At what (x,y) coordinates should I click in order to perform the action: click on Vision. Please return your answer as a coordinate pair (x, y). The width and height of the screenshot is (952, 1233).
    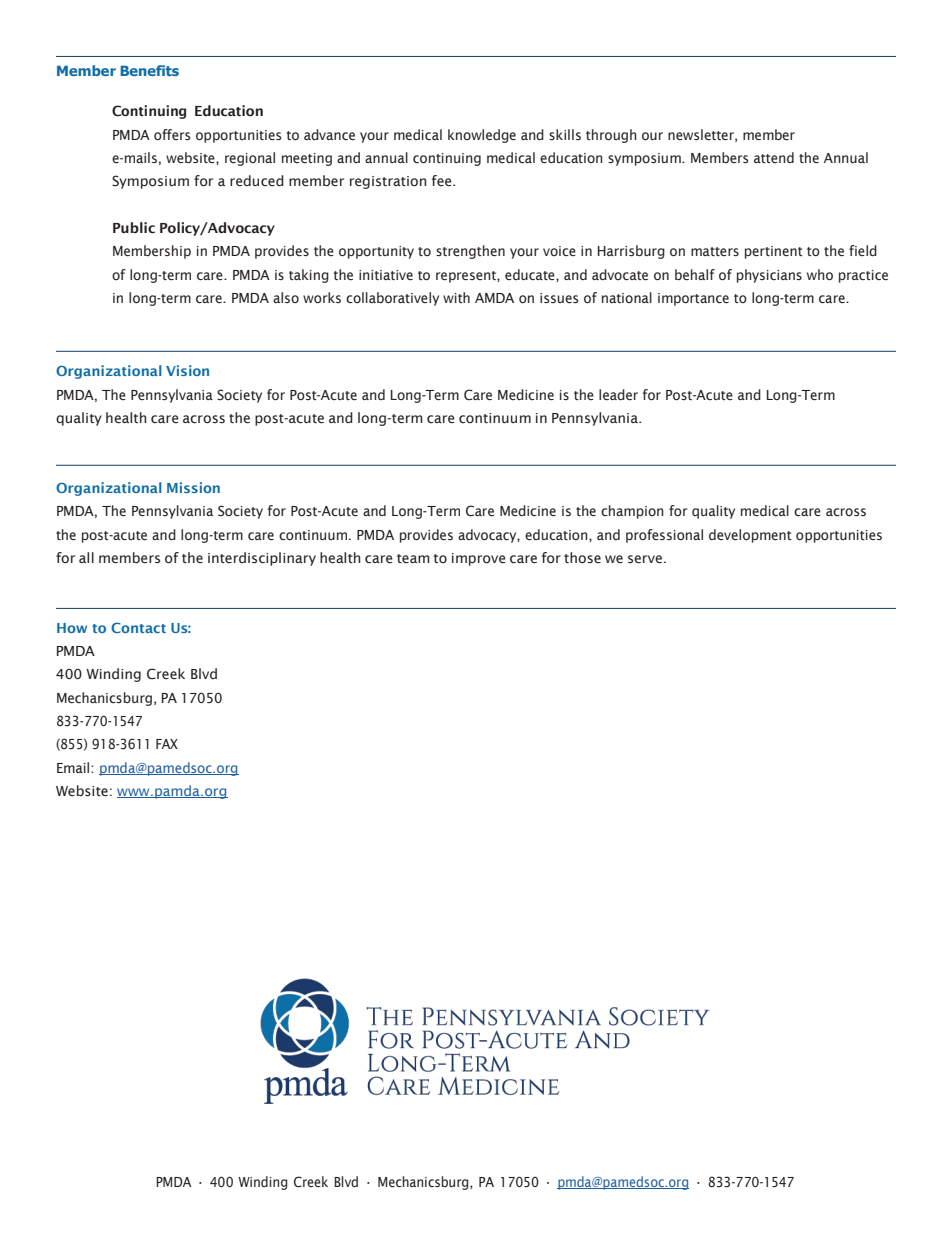
    Looking at the image, I should click on (187, 370).
